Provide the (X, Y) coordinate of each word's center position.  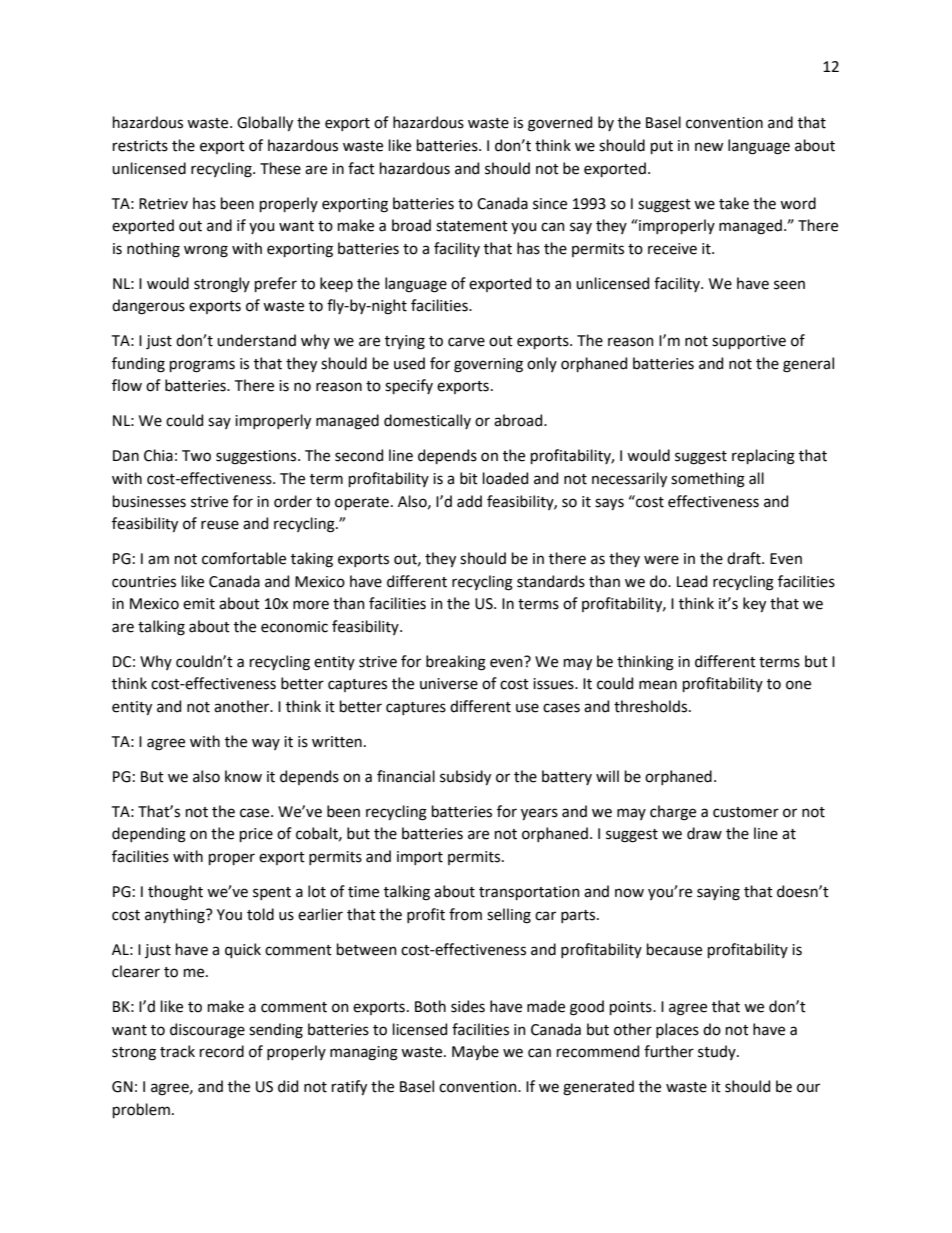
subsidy (465, 777)
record (222, 1051)
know (243, 776)
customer (746, 812)
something (708, 480)
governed (560, 124)
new (709, 147)
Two (196, 456)
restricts (140, 146)
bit (469, 478)
